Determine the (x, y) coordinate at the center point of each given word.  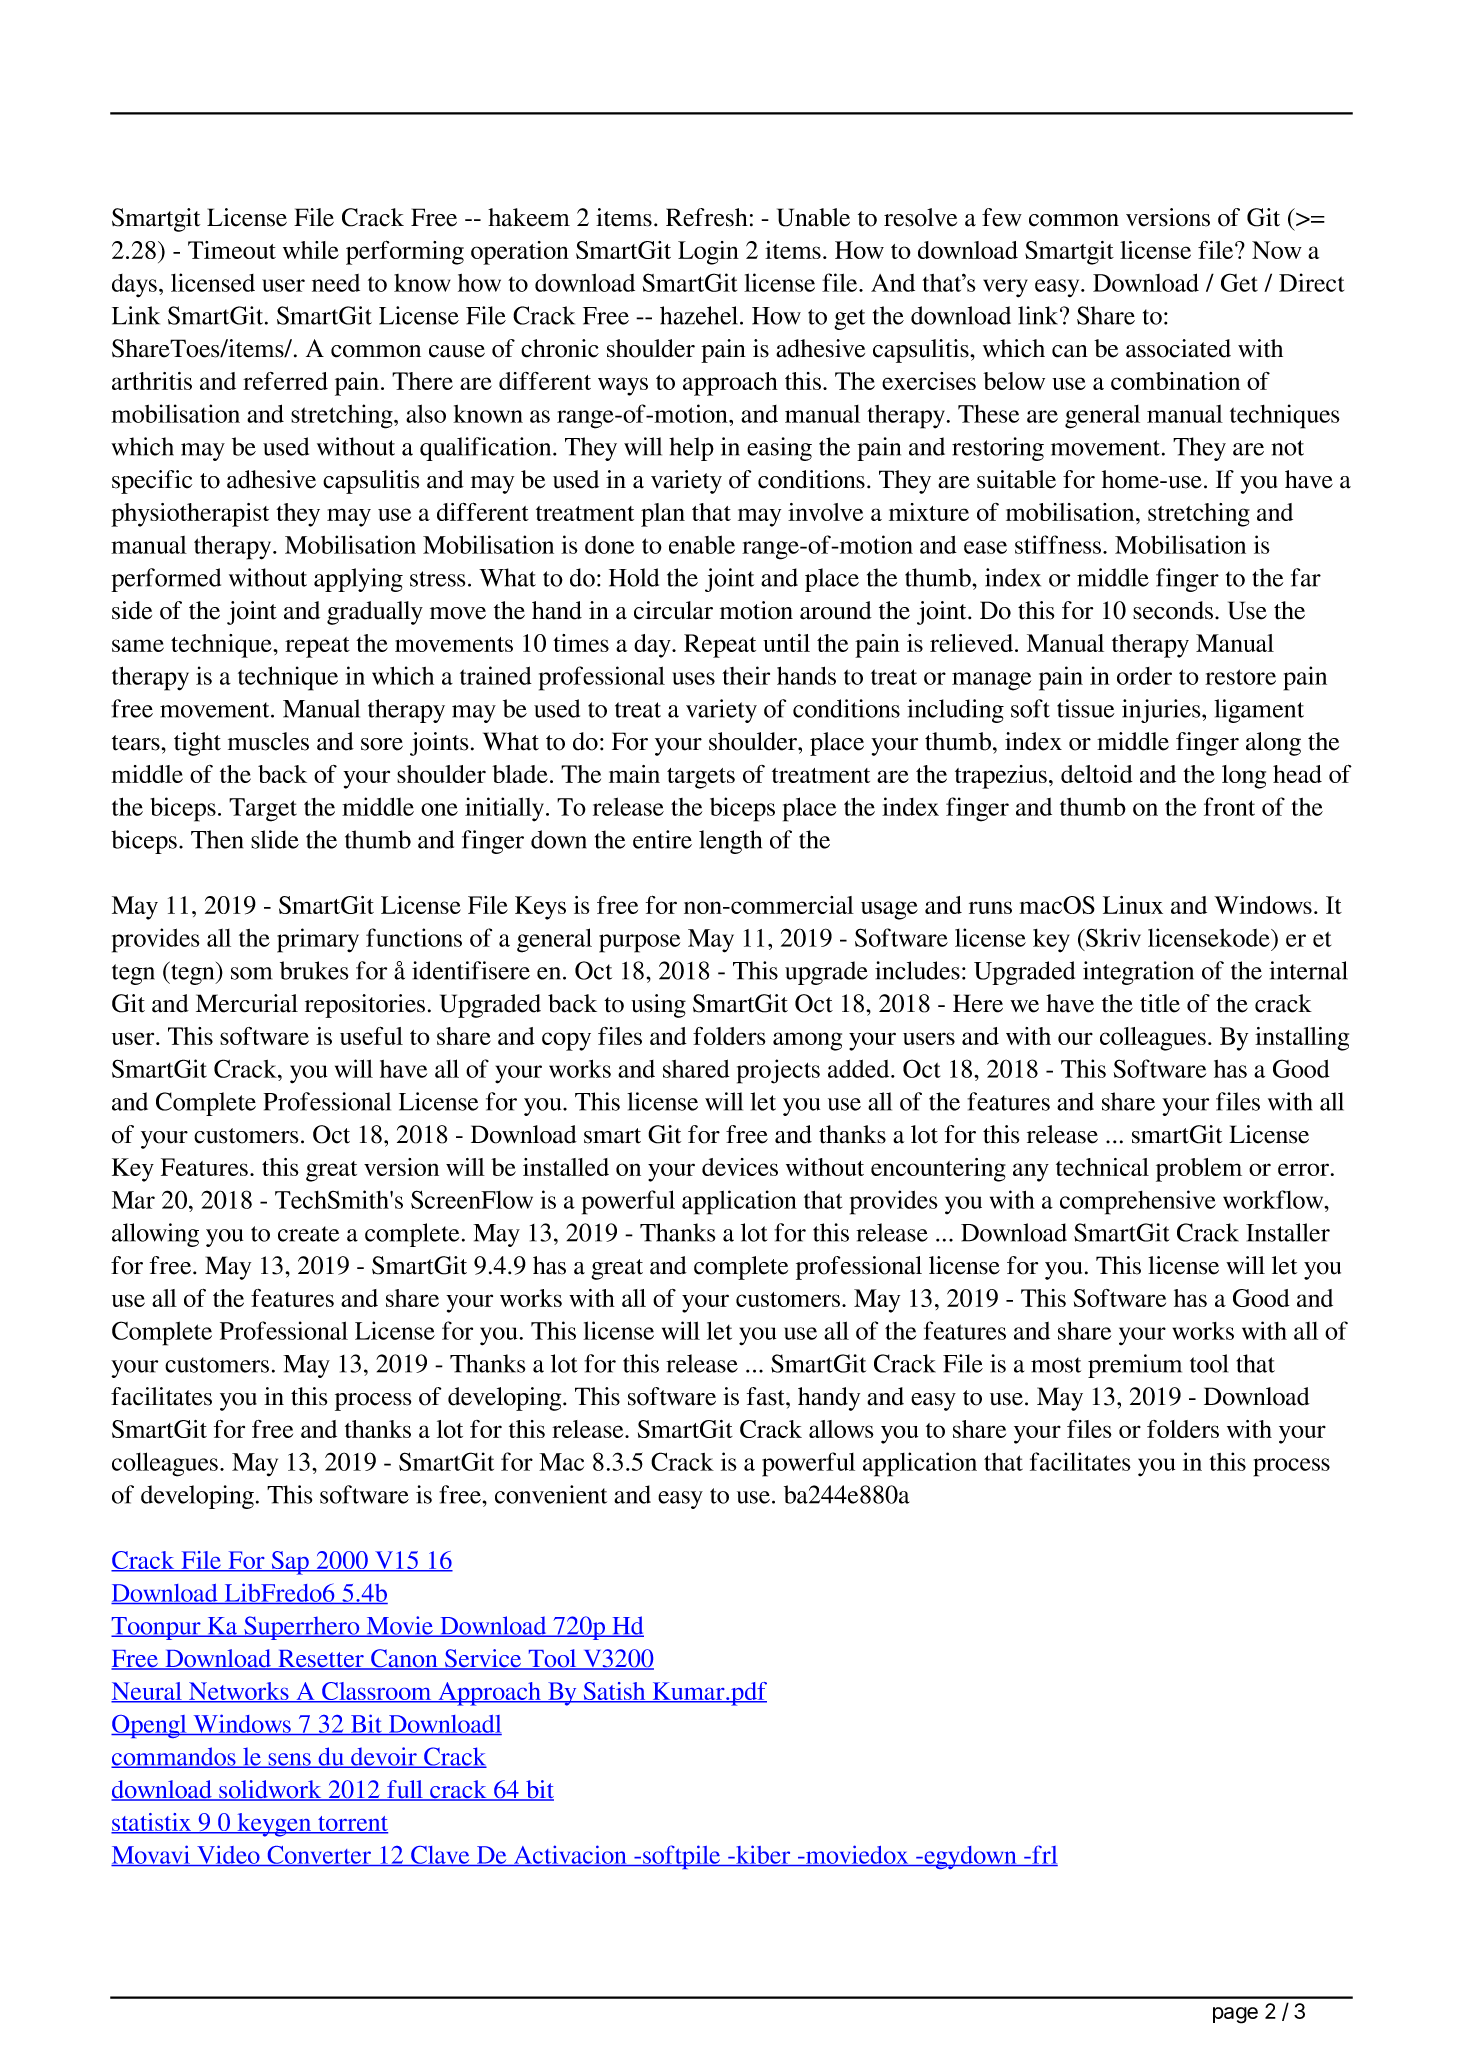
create (308, 1234)
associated (1178, 348)
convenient (551, 1494)
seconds (1174, 610)
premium (1135, 1366)
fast (767, 1396)
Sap (290, 1563)
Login (708, 253)
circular (673, 610)
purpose (639, 943)
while (311, 250)
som (251, 973)
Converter (319, 1856)
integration (1138, 973)
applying (358, 580)
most (1056, 1365)
